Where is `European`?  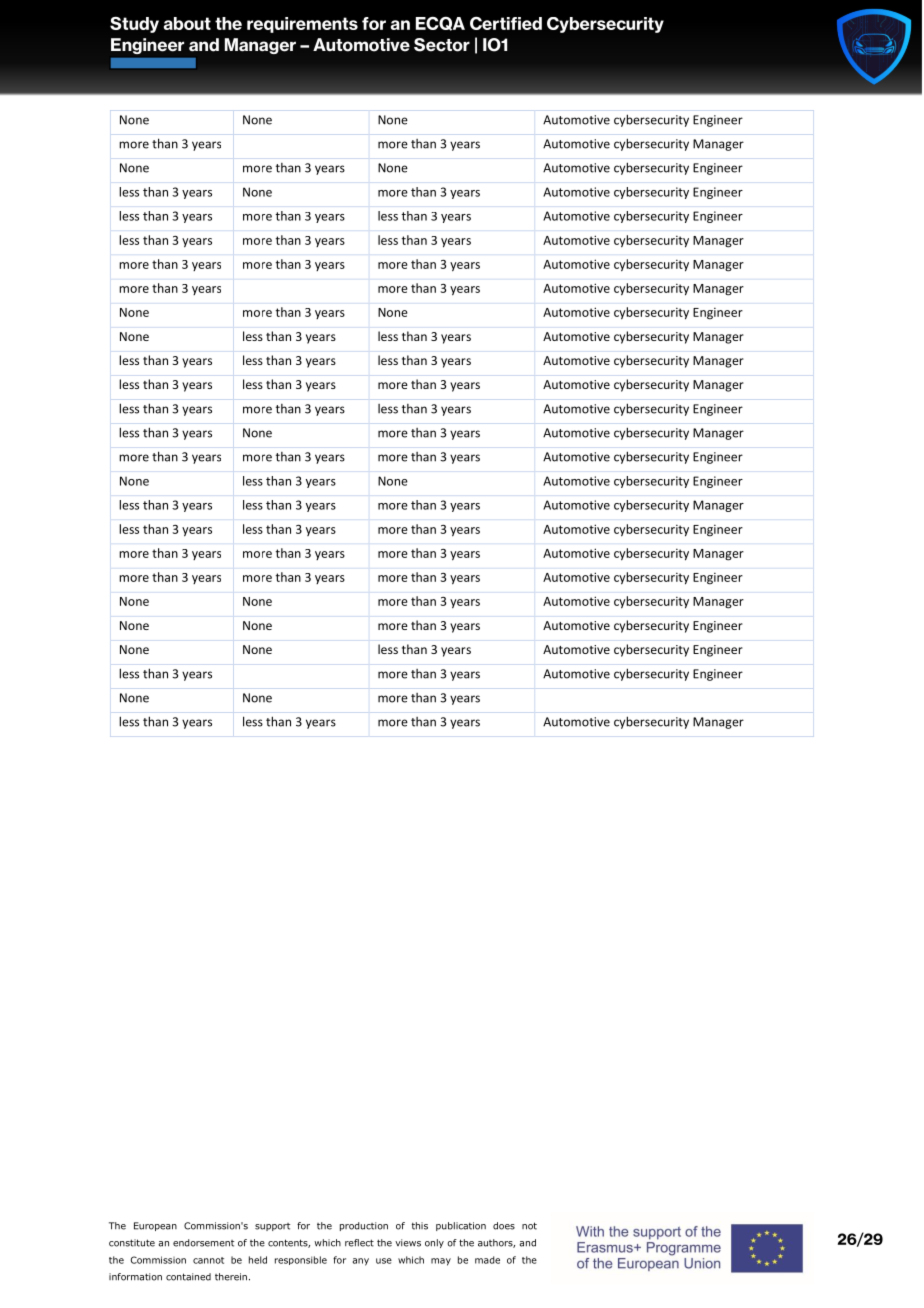
European is located at coordinates (155, 1226).
